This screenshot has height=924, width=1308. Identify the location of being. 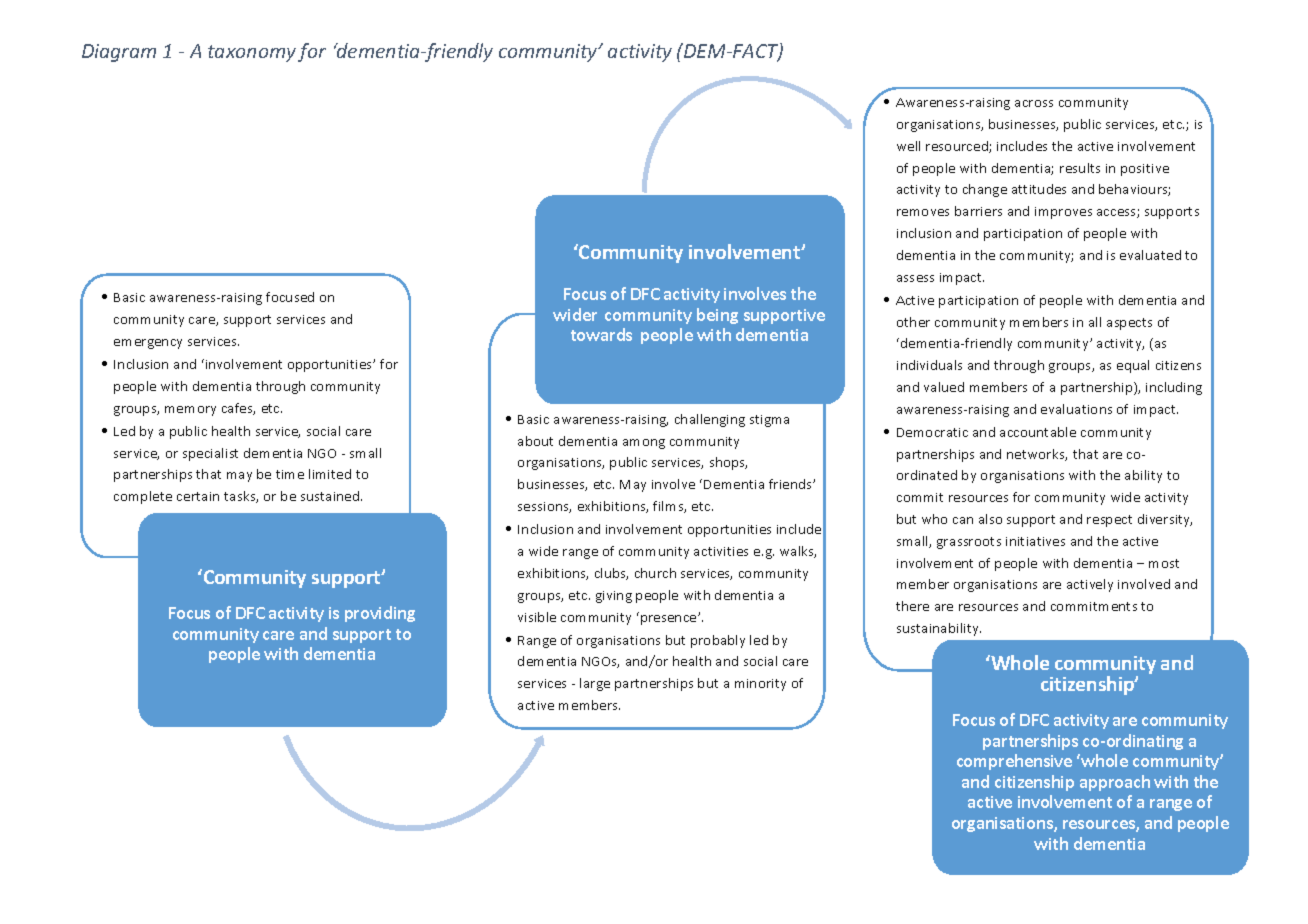
(717, 316).
